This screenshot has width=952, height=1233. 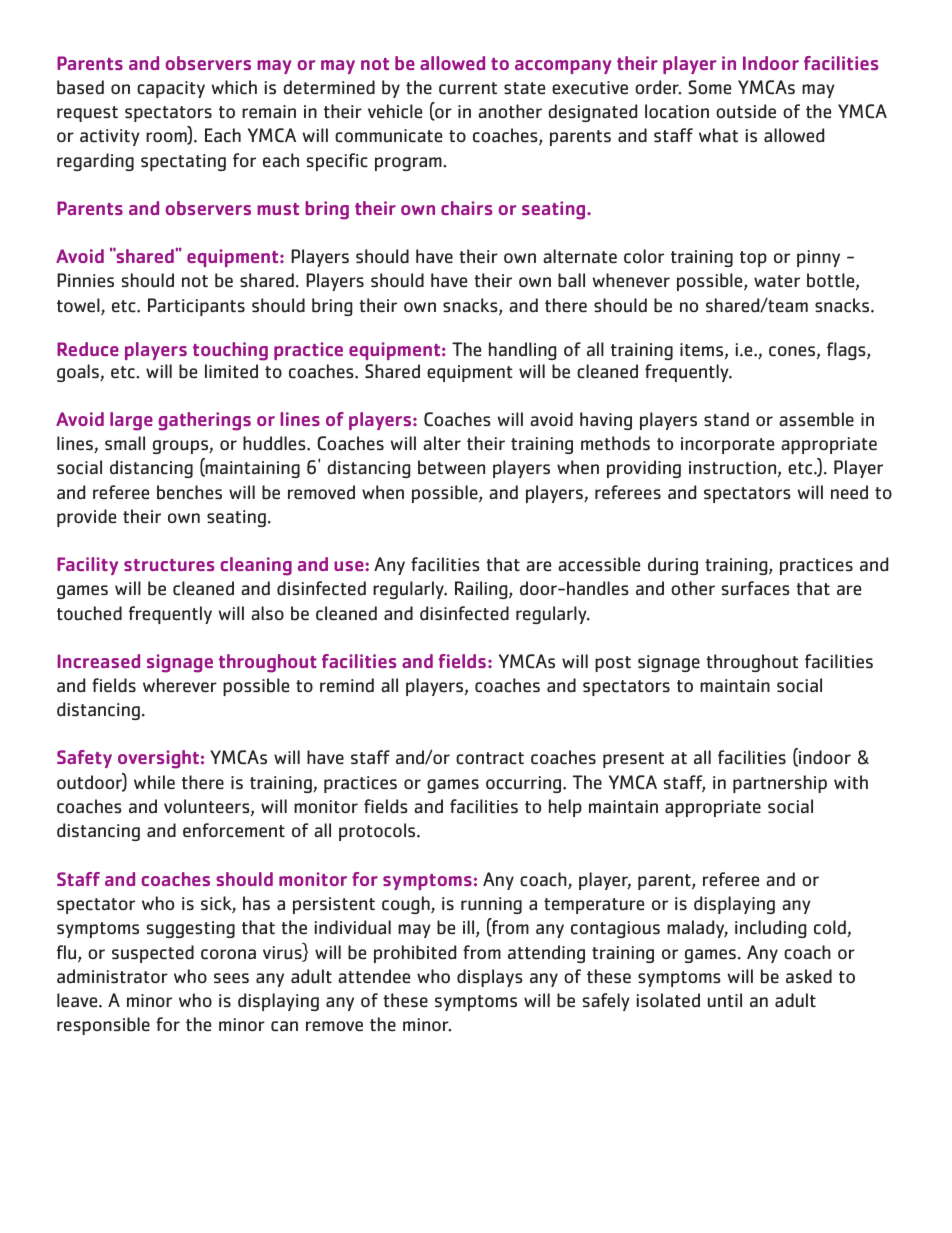 I want to click on use, so click(x=350, y=566).
